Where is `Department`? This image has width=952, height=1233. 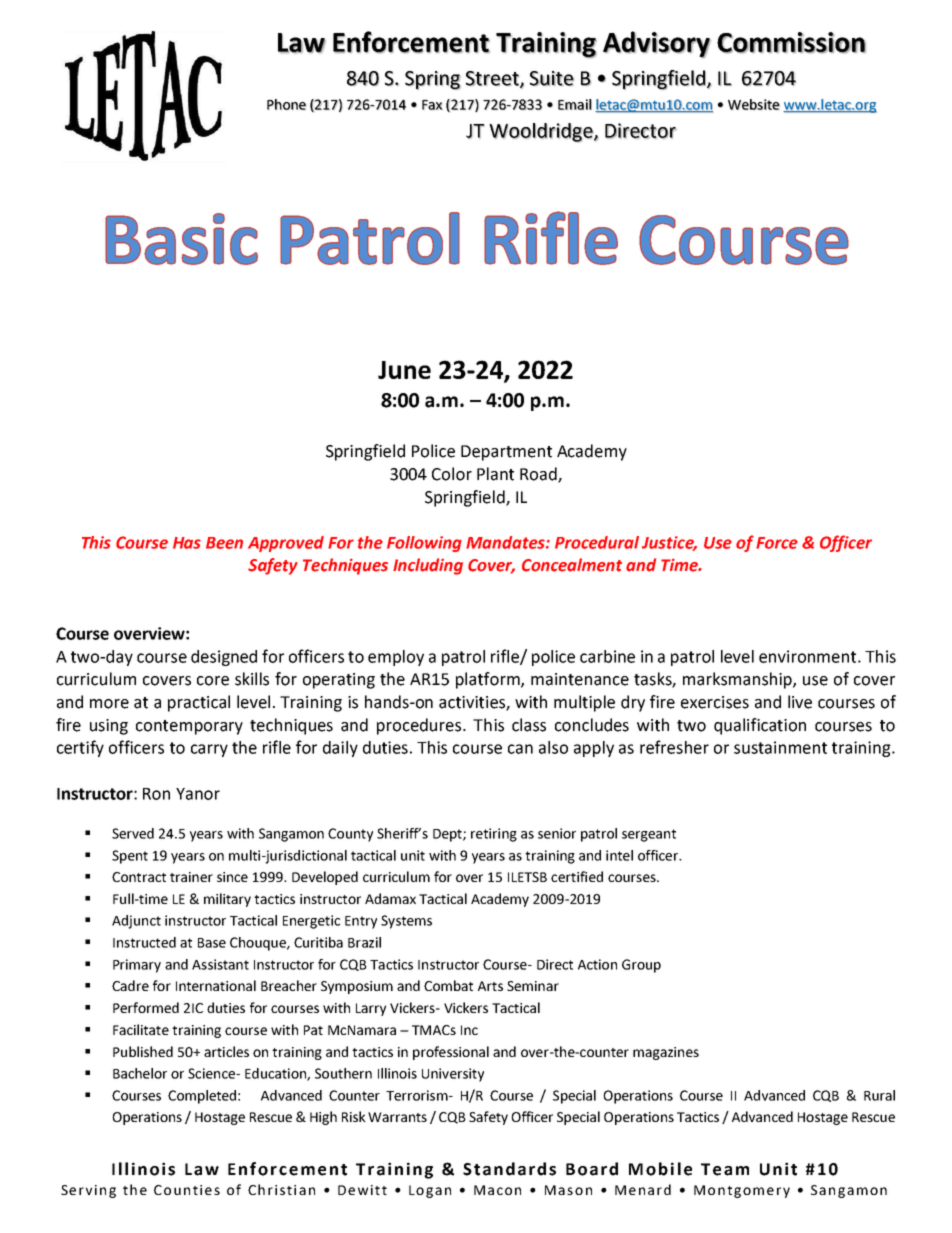
Department is located at coordinates (506, 453).
